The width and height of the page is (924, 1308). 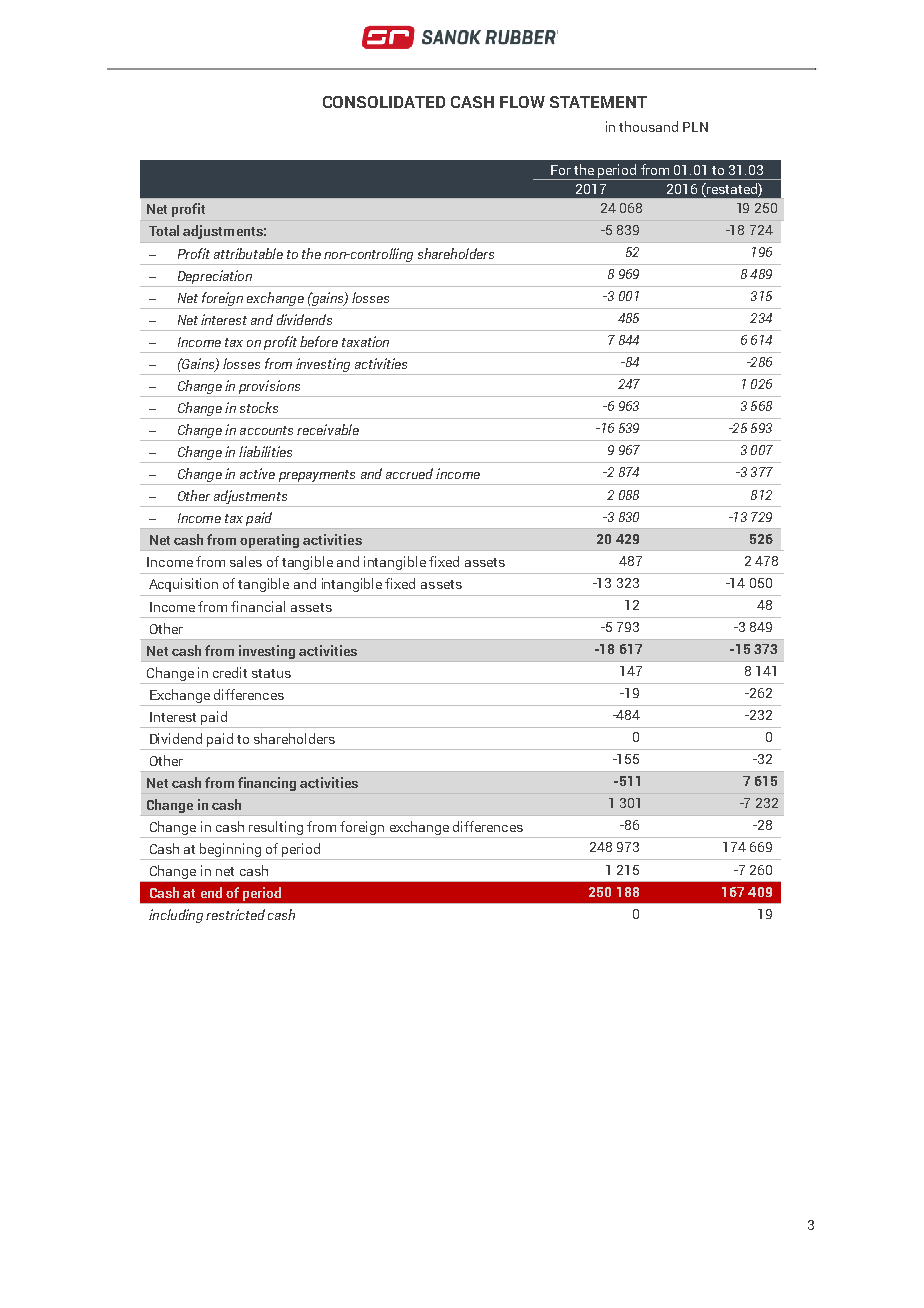 What do you see at coordinates (235, 914) in the page?
I see `restricted` at bounding box center [235, 914].
